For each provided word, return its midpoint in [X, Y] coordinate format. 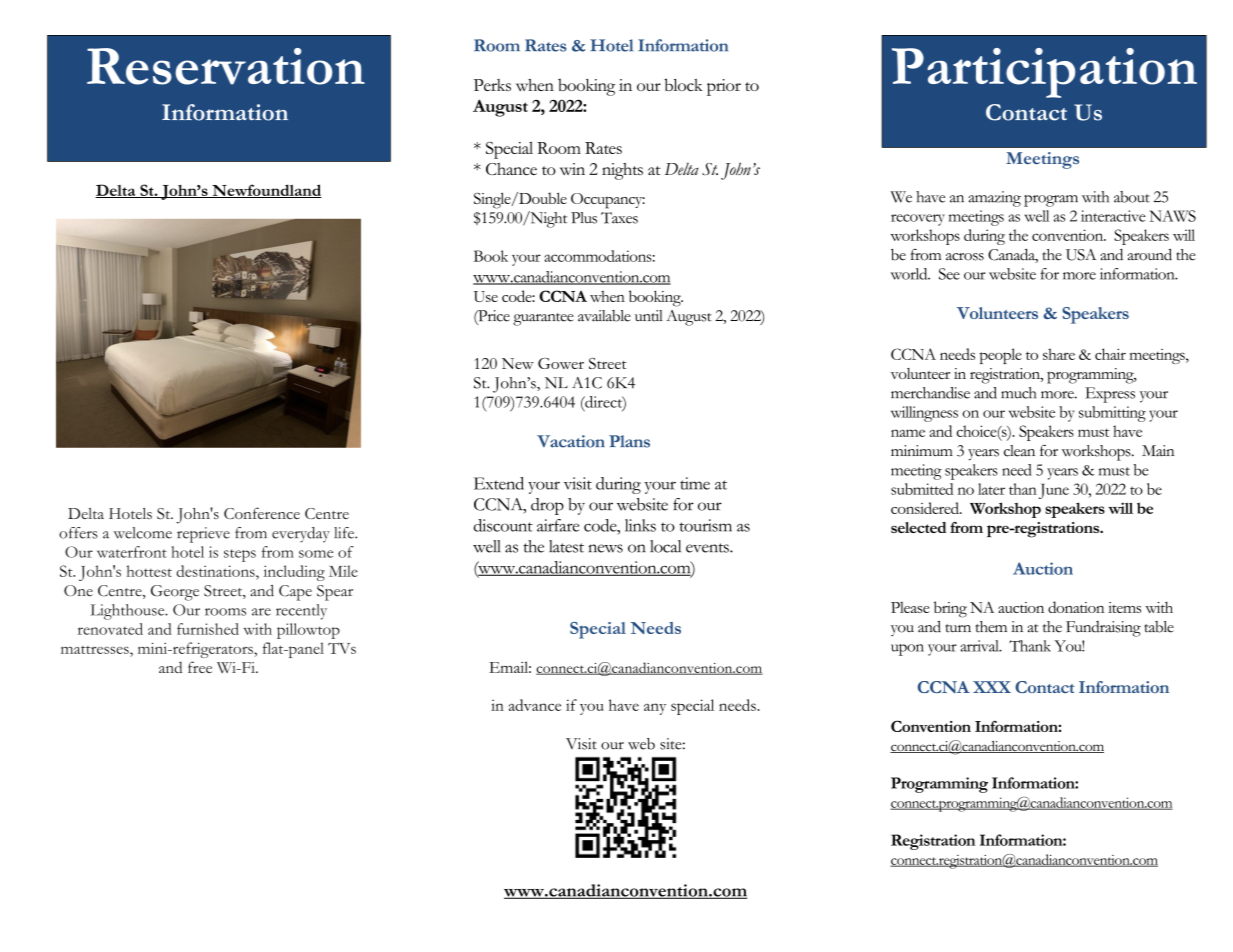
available [604, 316]
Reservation [226, 66]
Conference [262, 513]
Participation [1044, 73]
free [200, 667]
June [1054, 491]
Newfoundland [266, 191]
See [949, 274]
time [695, 483]
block [683, 84]
